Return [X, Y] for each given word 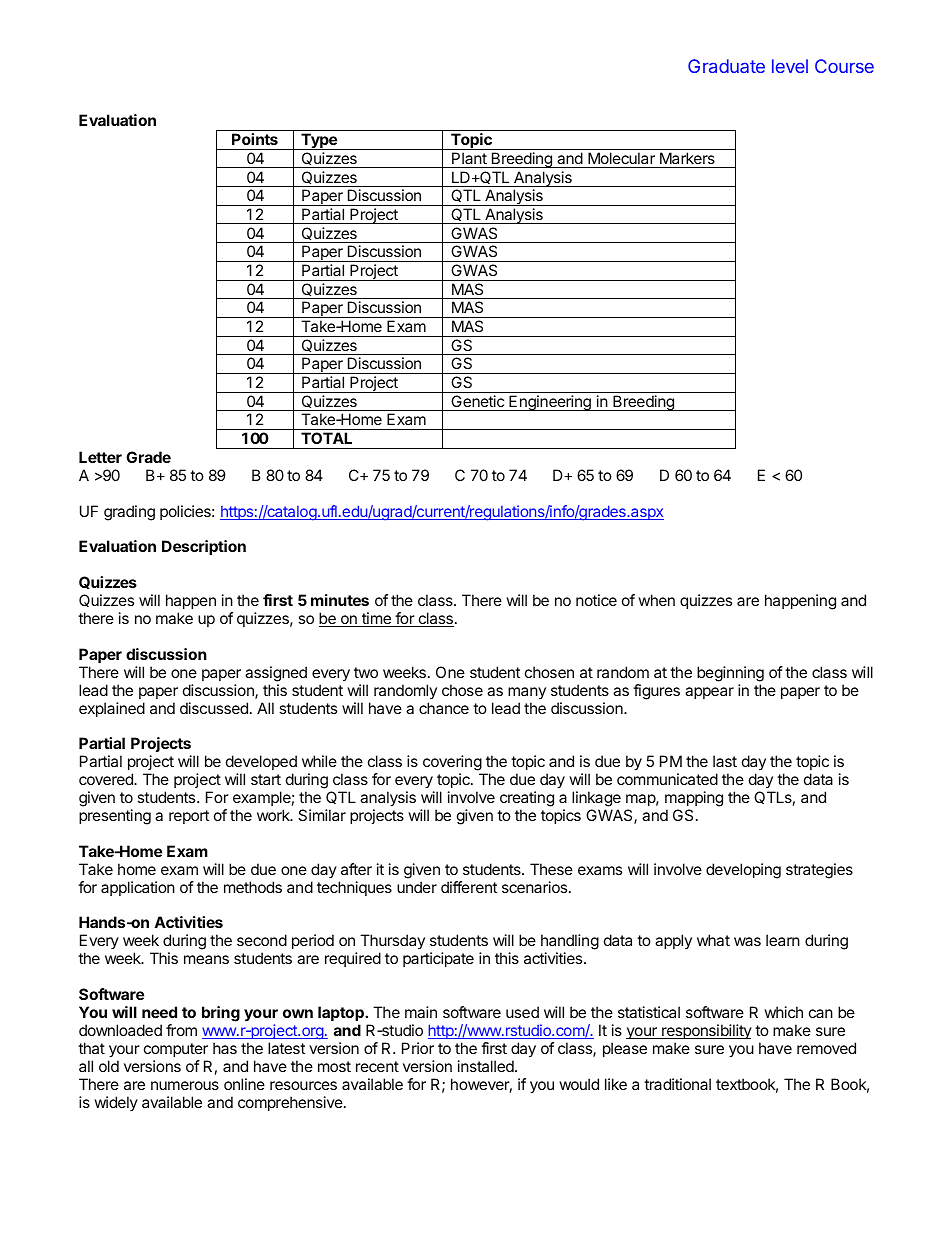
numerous [185, 1085]
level [790, 66]
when [656, 600]
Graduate [726, 66]
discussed [214, 708]
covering [453, 764]
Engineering [550, 403]
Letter [100, 457]
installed [487, 1066]
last [725, 761]
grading [129, 513]
